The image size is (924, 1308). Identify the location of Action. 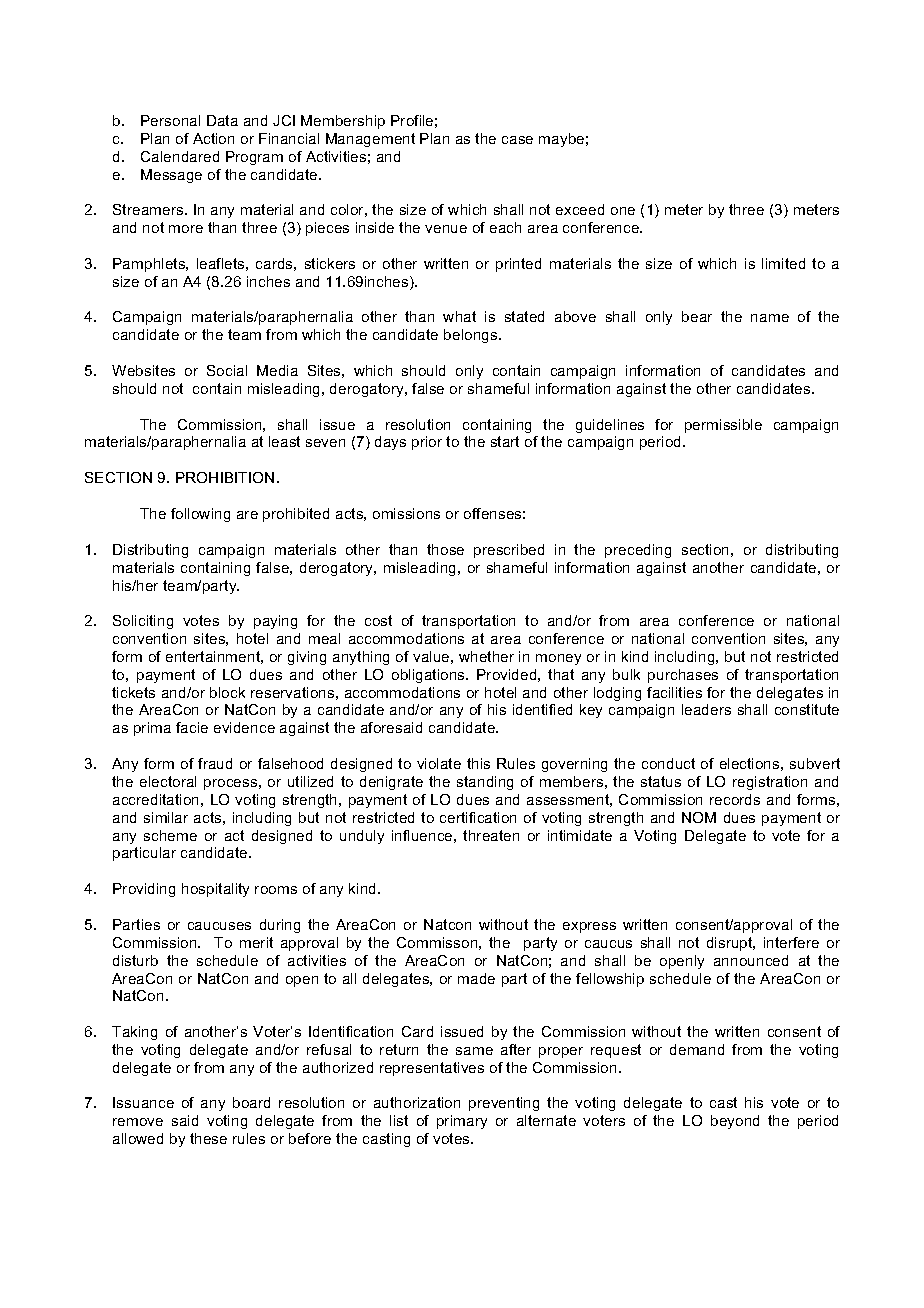
(213, 138).
